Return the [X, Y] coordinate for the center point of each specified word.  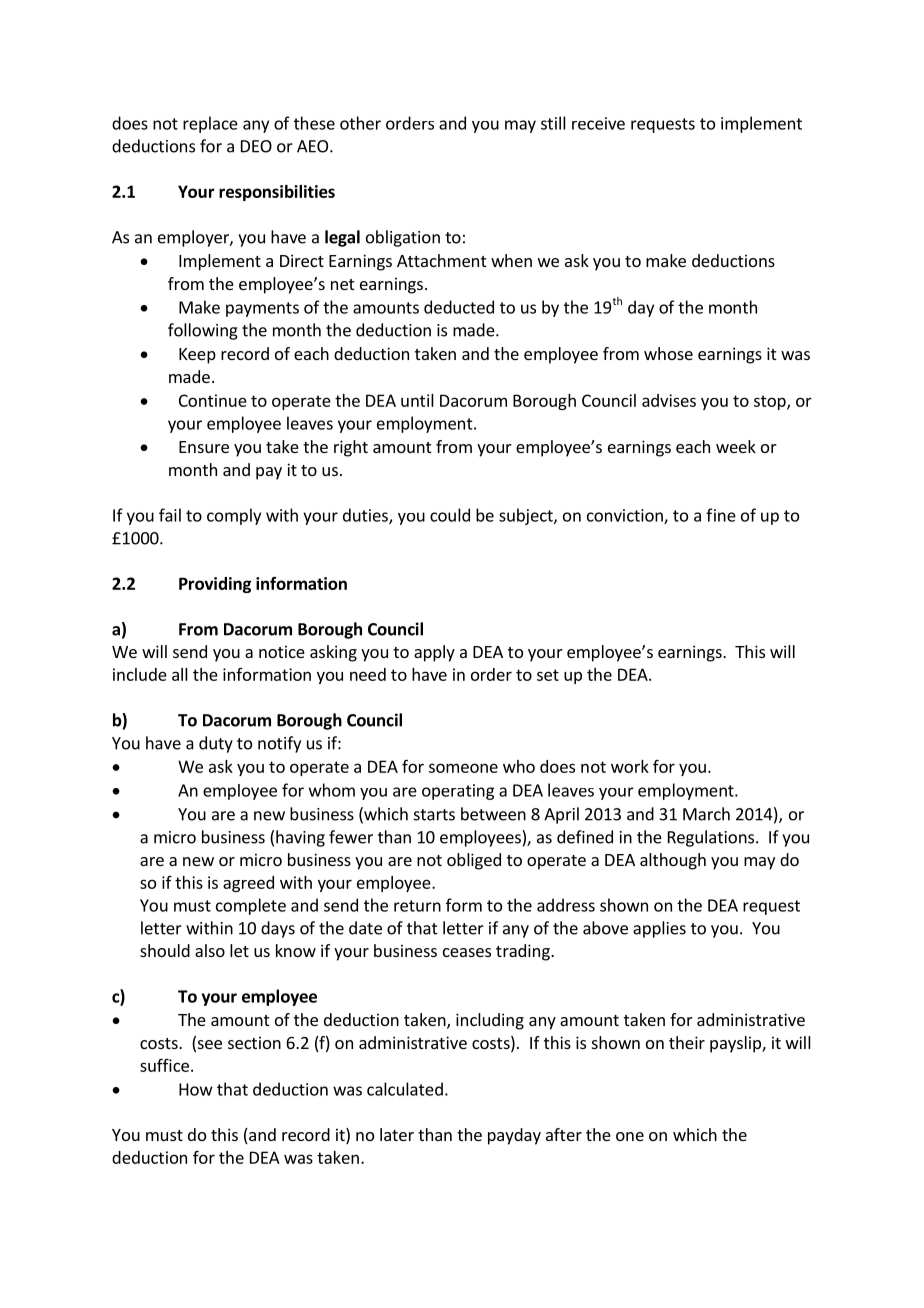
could [450, 515]
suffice [164, 1065]
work [630, 766]
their [687, 1042]
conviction [626, 516]
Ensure [204, 447]
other [360, 123]
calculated [405, 1089]
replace [210, 124]
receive [598, 123]
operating [458, 792]
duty [216, 744]
